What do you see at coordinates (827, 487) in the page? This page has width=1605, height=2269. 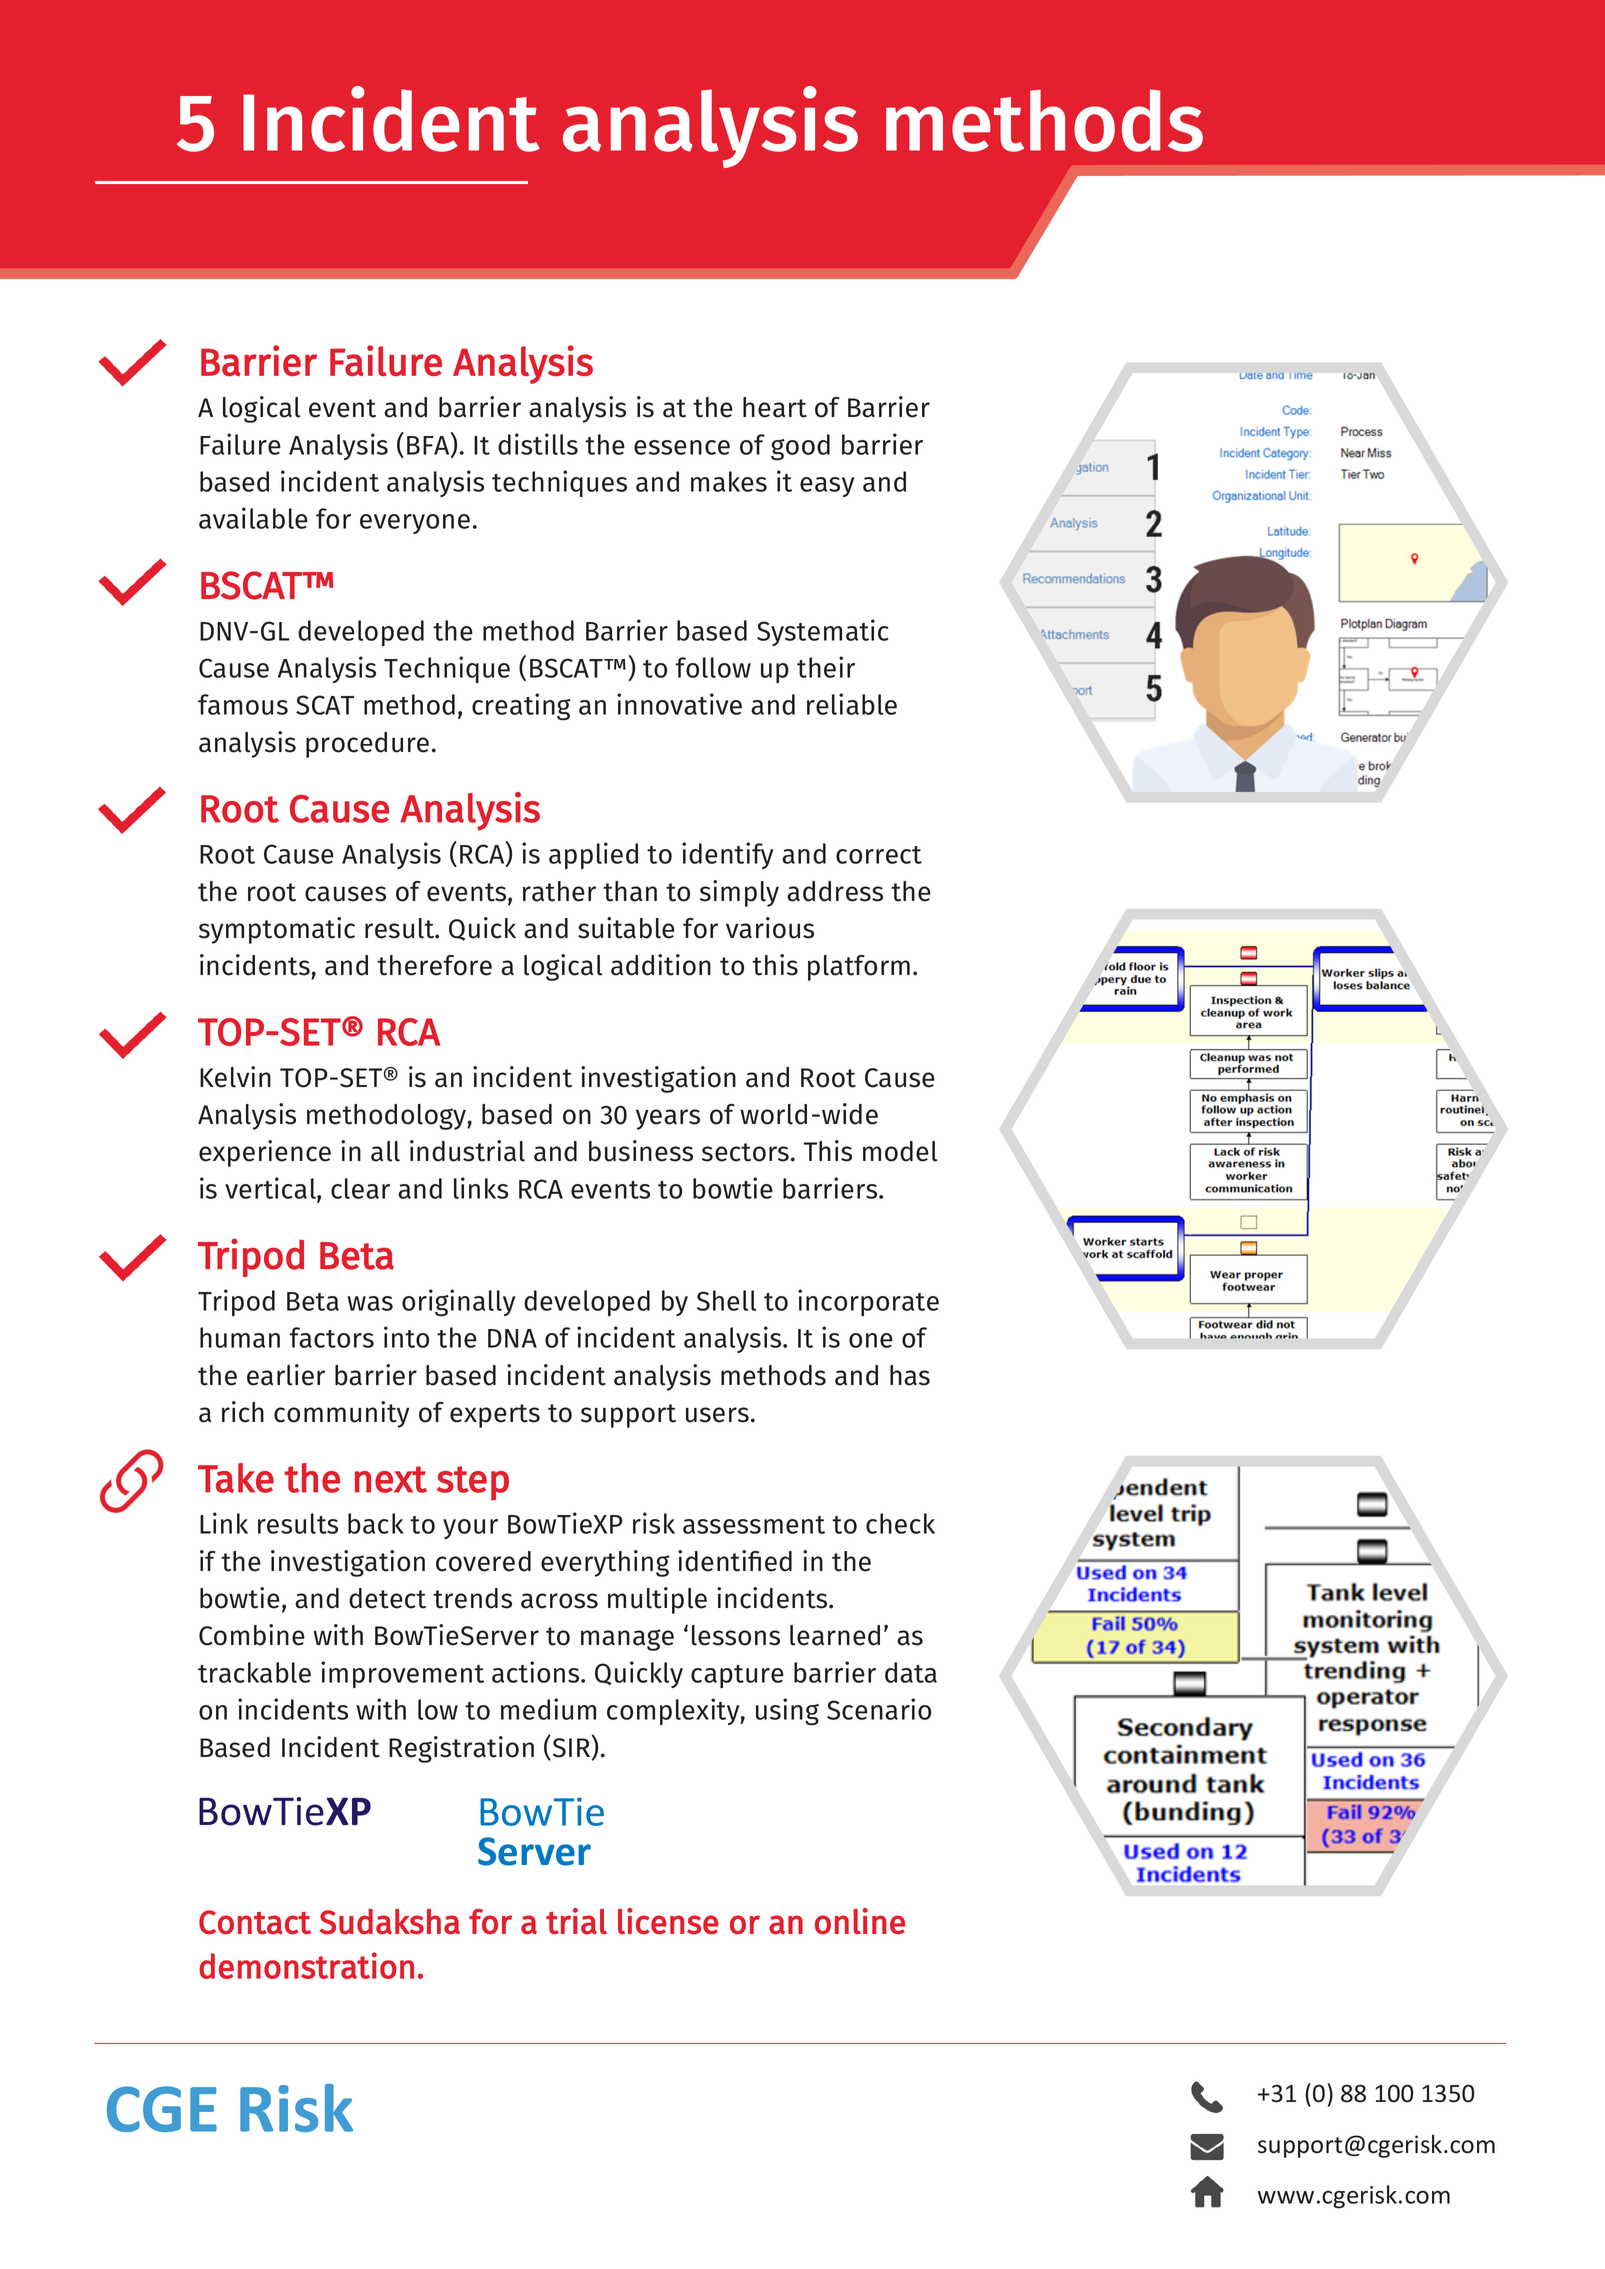 I see `easy` at bounding box center [827, 487].
